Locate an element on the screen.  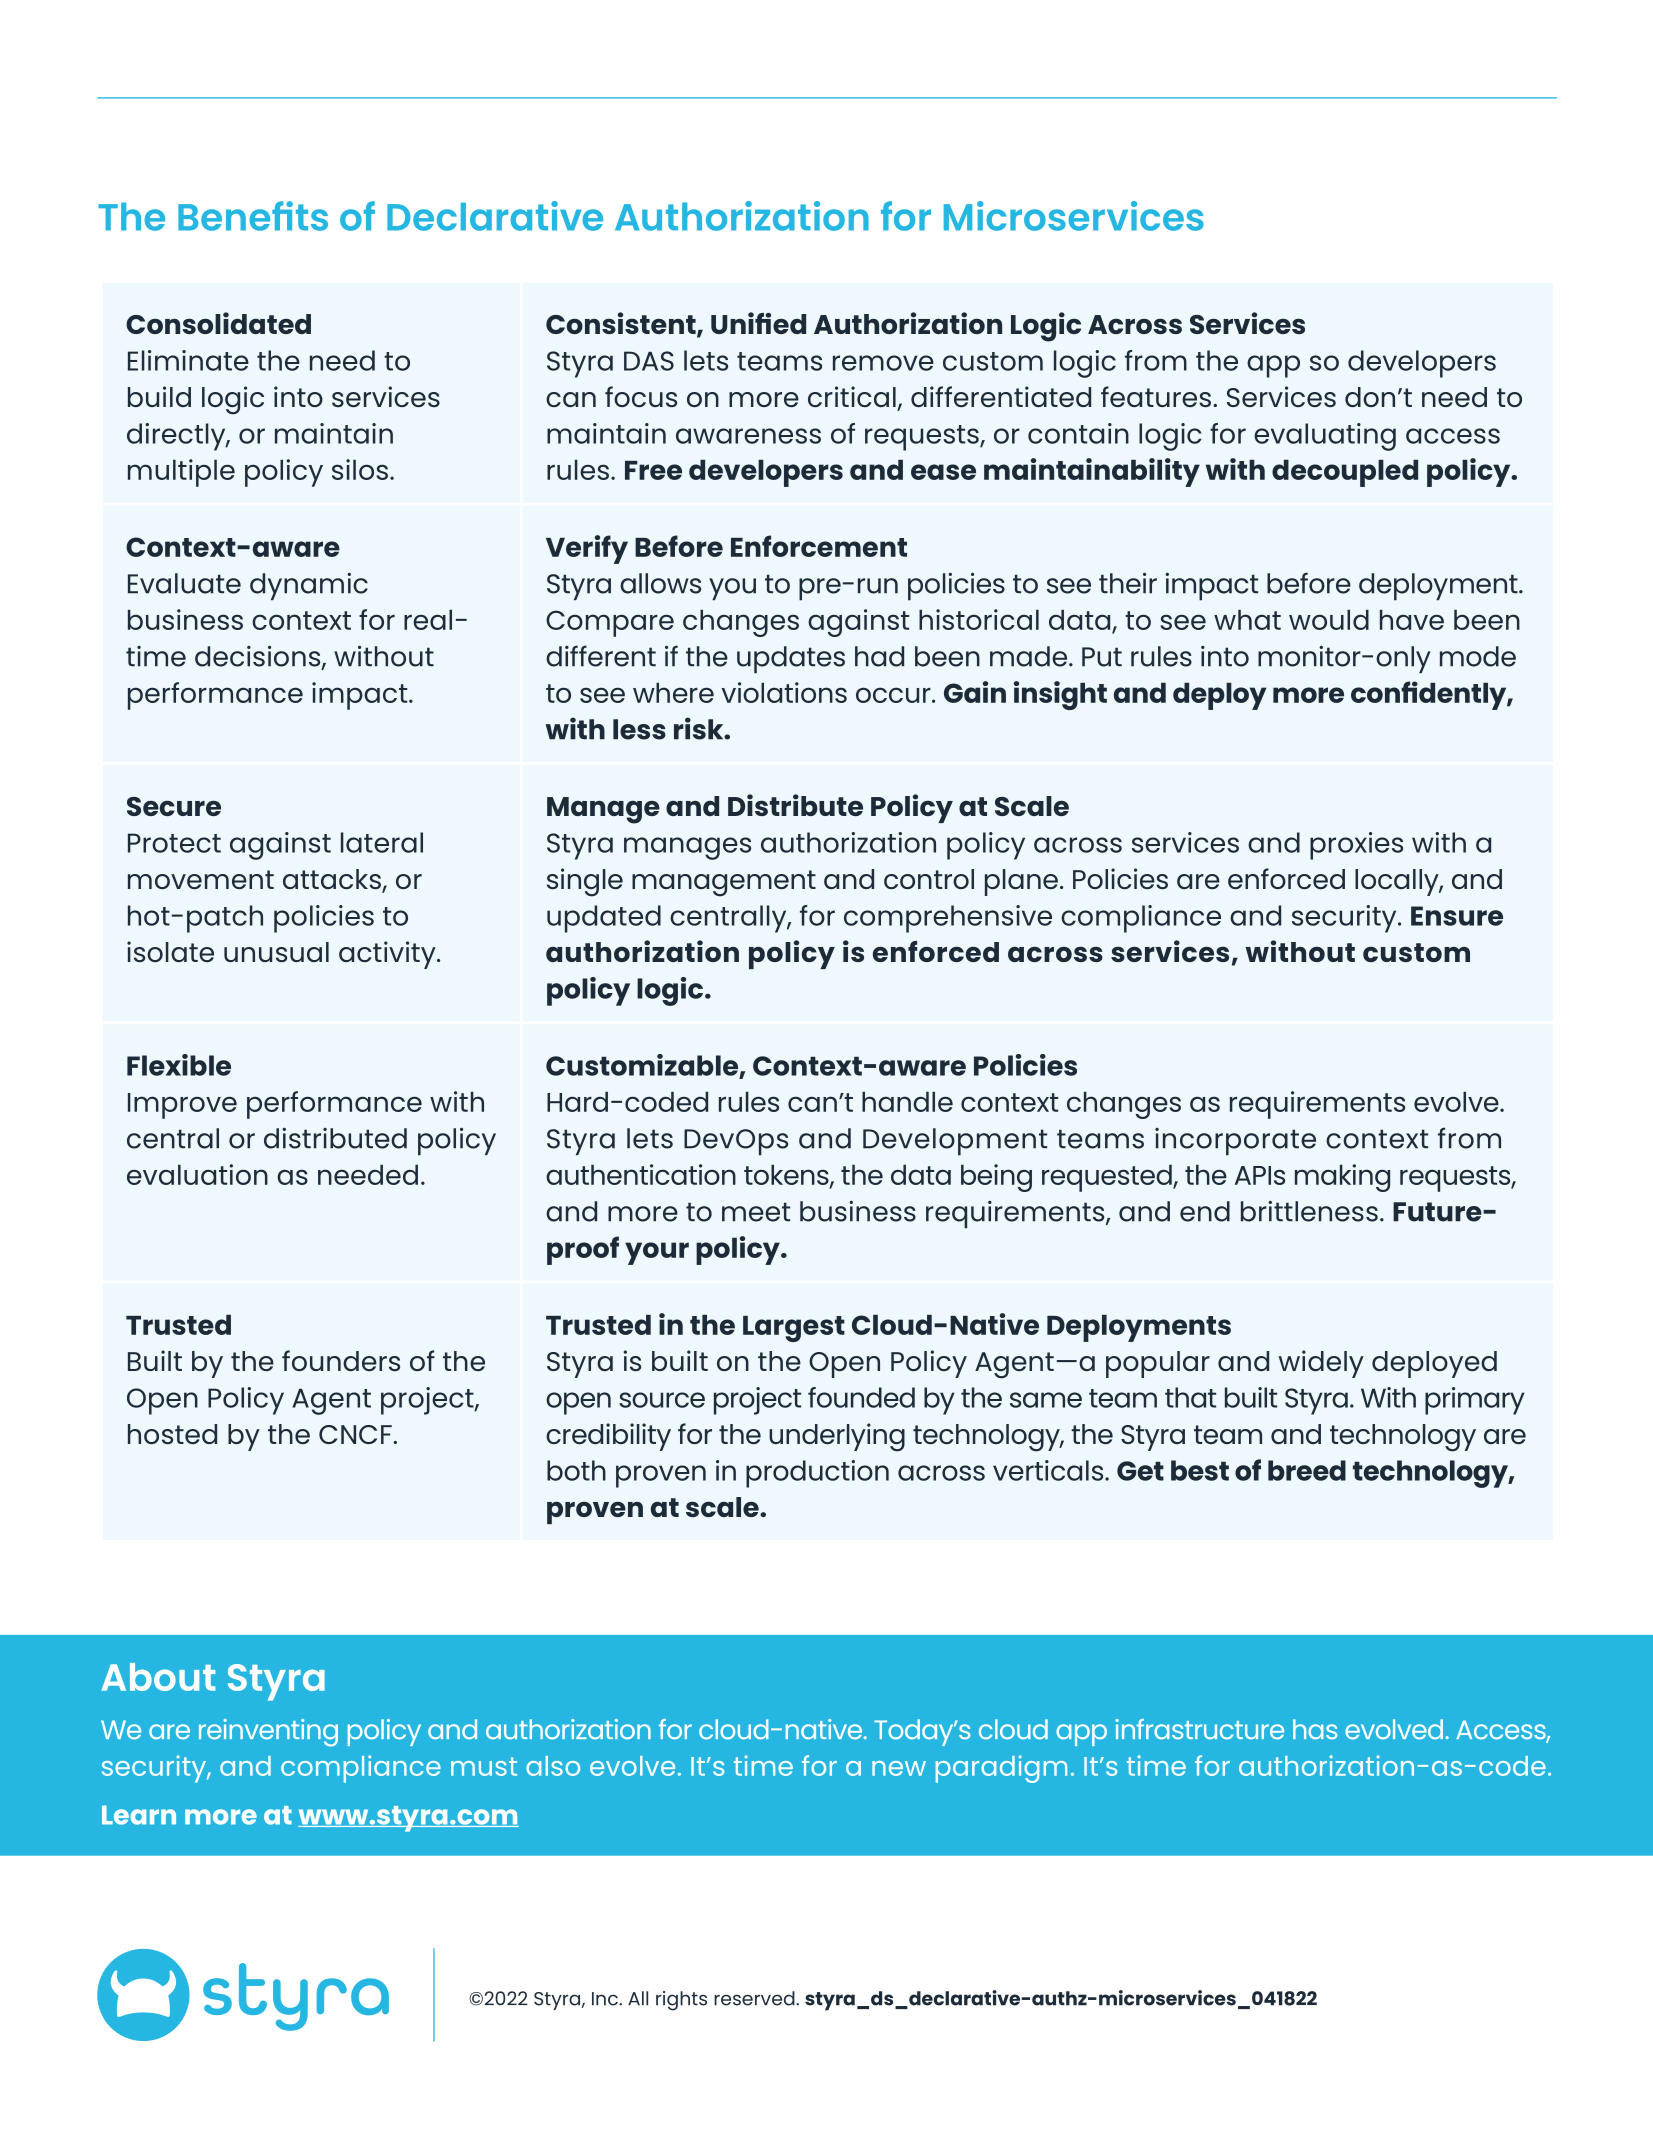
Improve is located at coordinates (182, 1106).
